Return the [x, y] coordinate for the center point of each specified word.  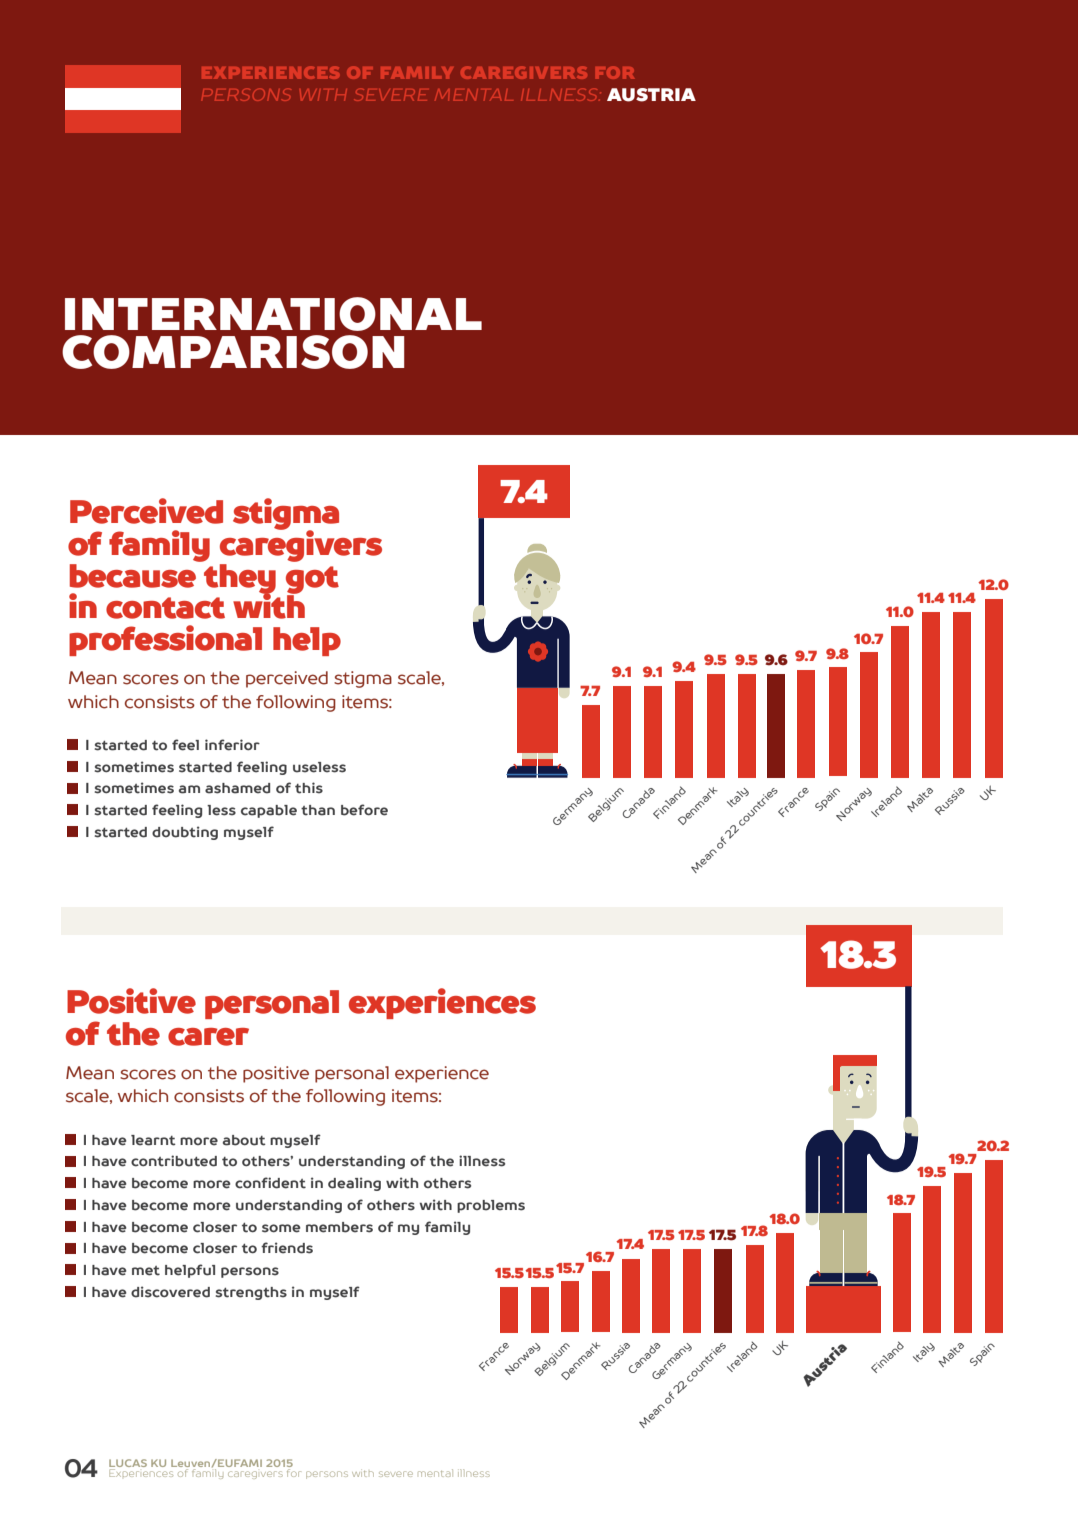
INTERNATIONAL [273, 314]
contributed [174, 1161]
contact [165, 608]
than [318, 810]
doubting [185, 833]
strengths [251, 1293]
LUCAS [128, 1464]
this [309, 788]
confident [270, 1183]
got [312, 581]
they [239, 578]
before [364, 810]
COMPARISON [233, 352]
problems [491, 1206]
